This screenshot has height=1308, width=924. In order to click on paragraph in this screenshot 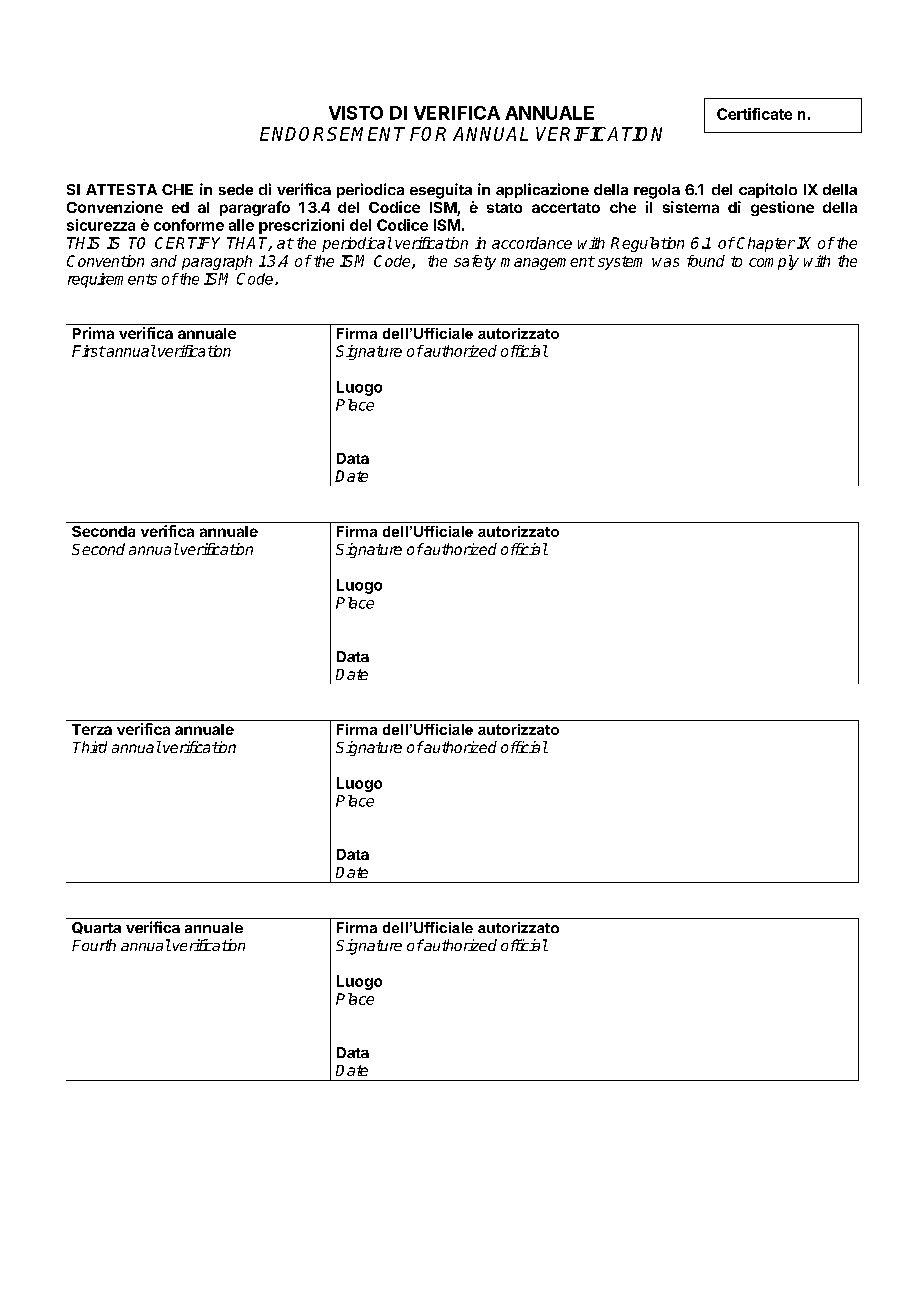, I will do `click(217, 262)`.
